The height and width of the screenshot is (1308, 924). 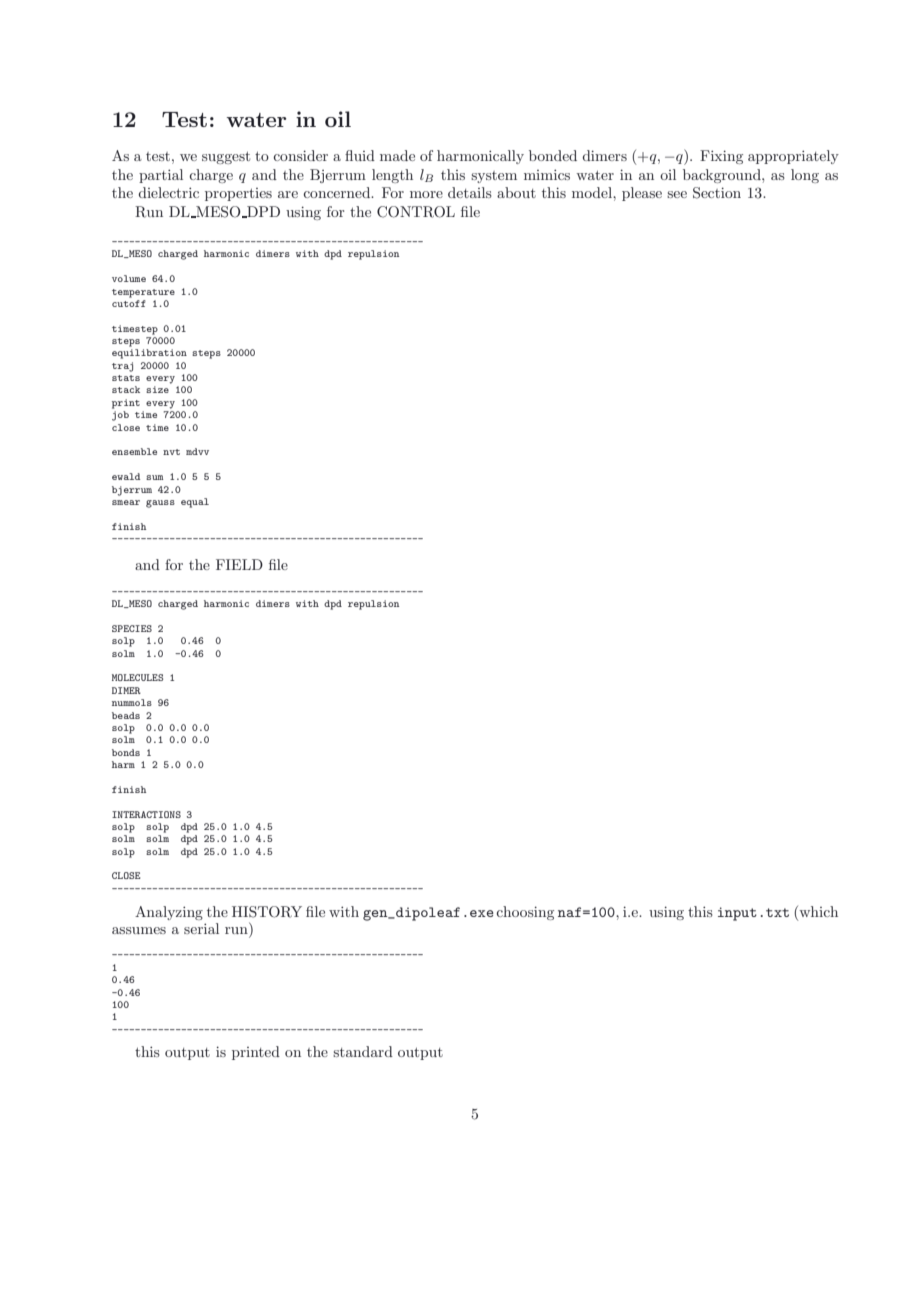 What do you see at coordinates (817, 911) in the screenshot?
I see `which` at bounding box center [817, 911].
